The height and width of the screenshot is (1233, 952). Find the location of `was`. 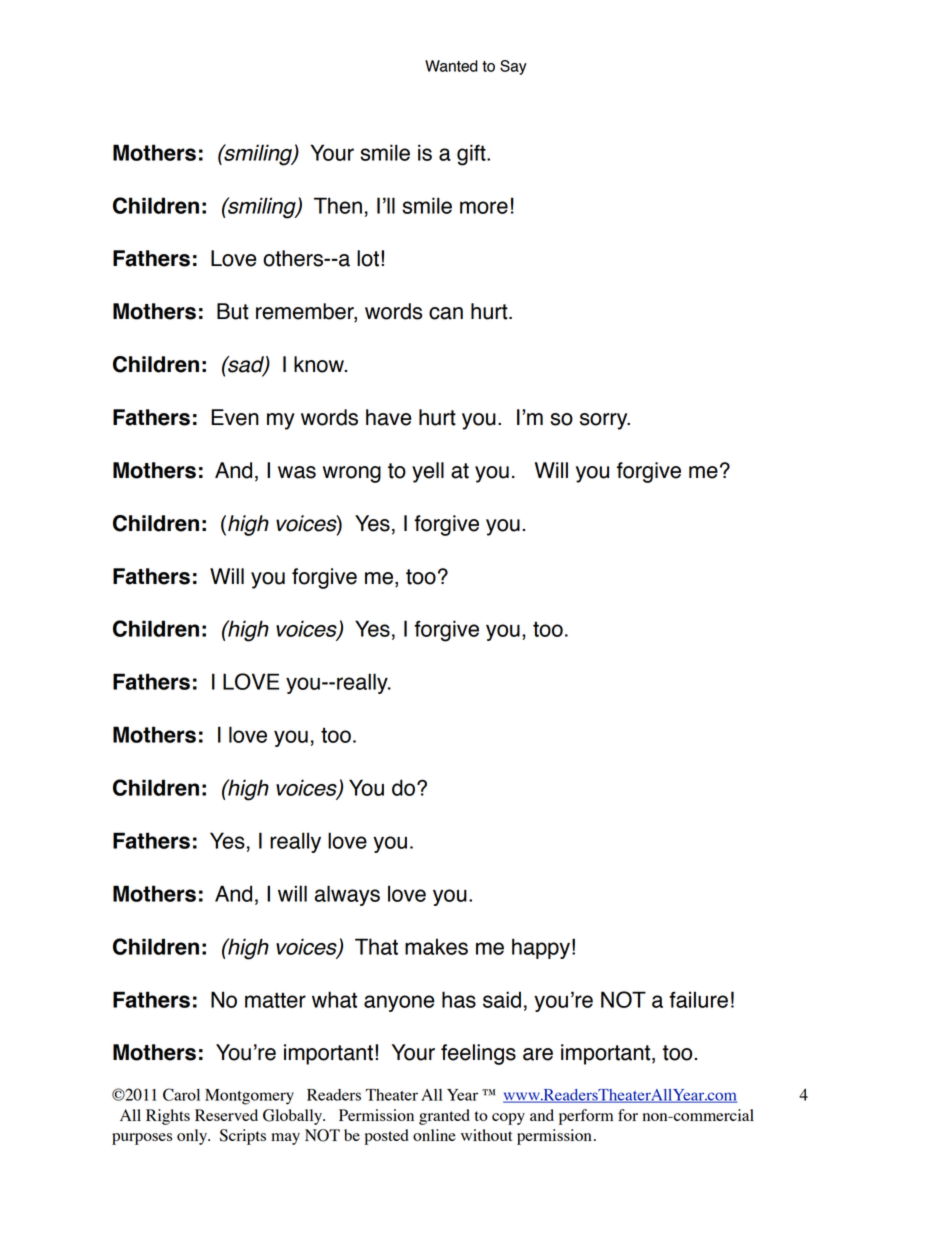

was is located at coordinates (297, 472).
